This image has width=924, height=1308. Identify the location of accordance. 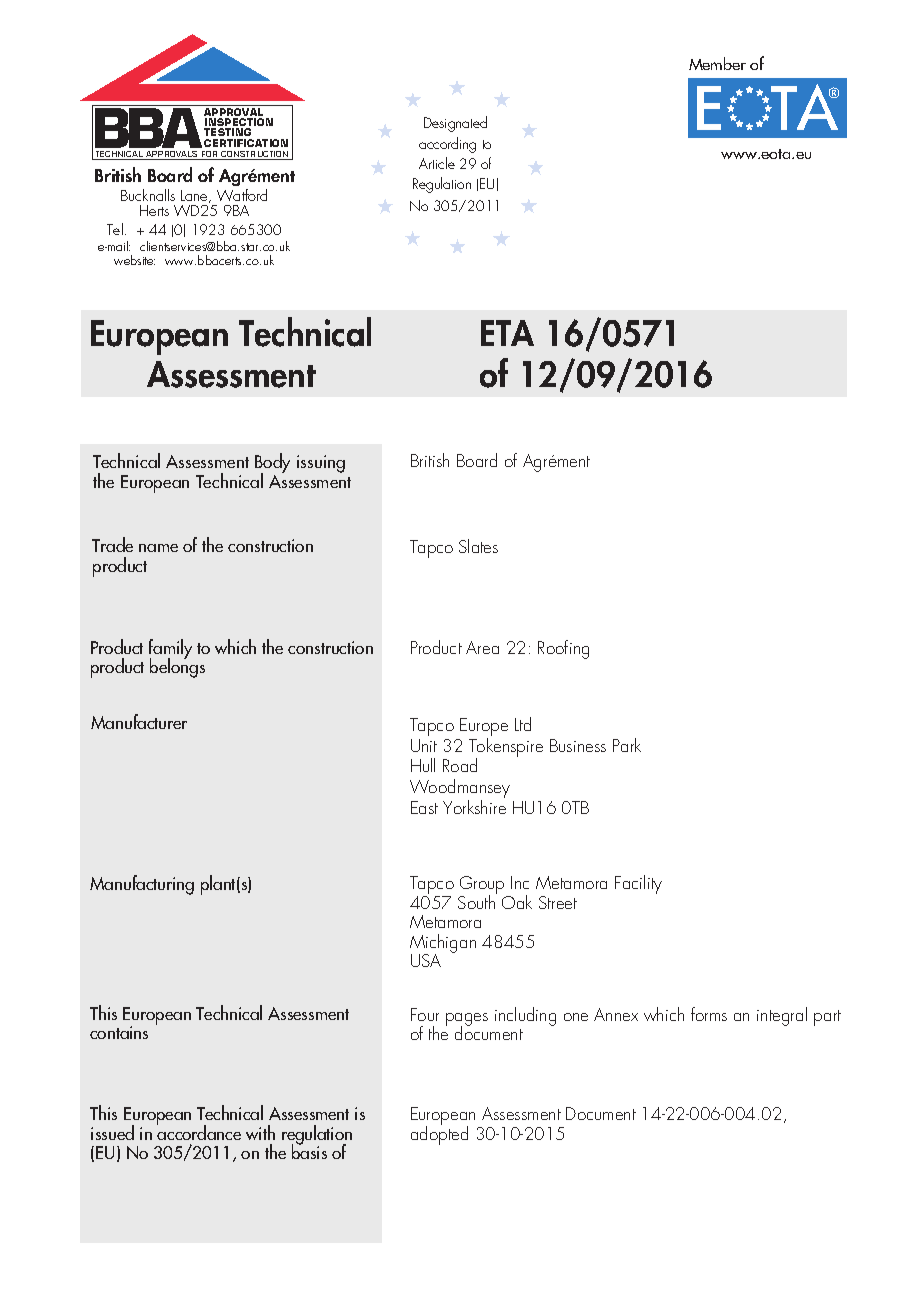
(199, 1131).
